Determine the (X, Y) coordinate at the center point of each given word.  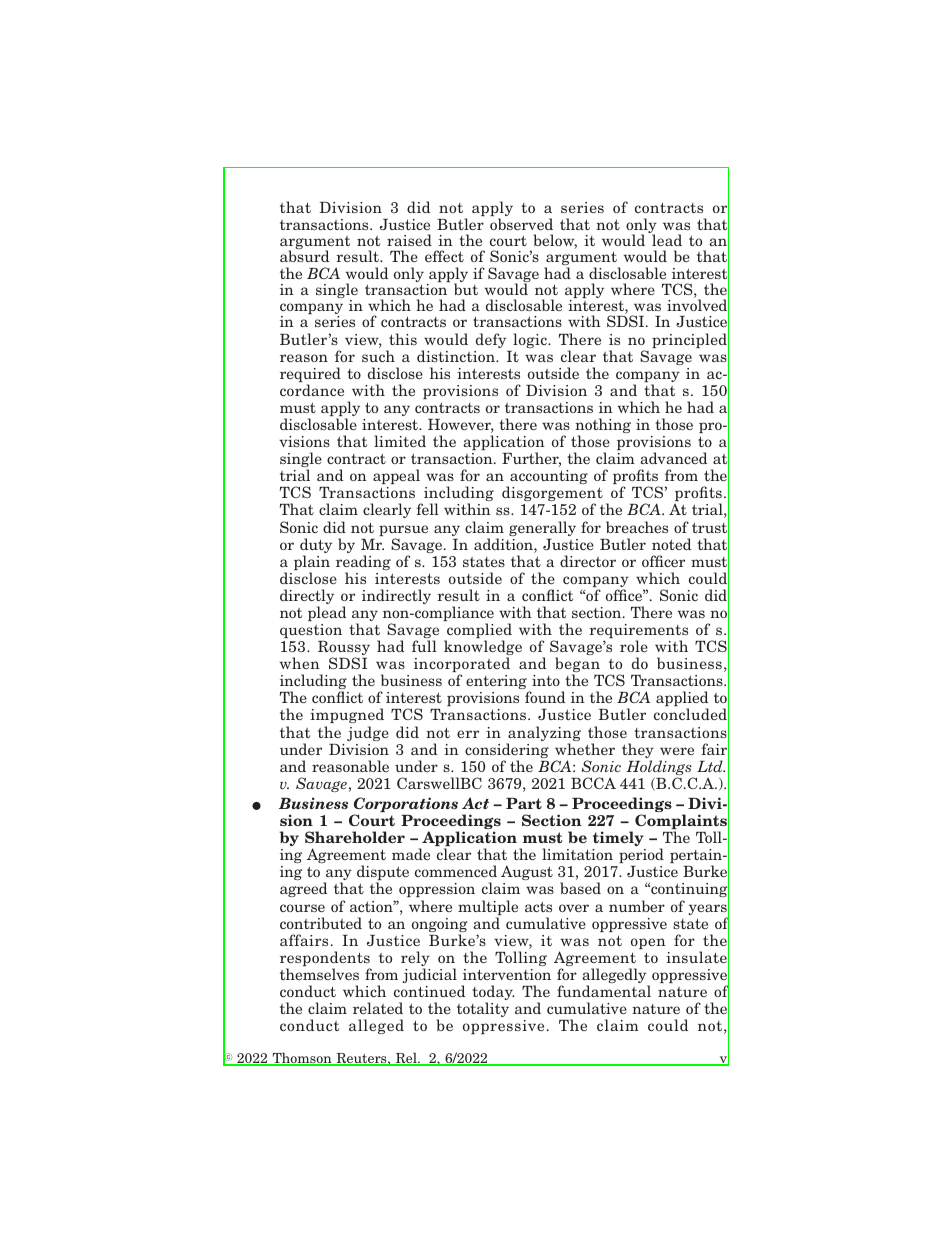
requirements (638, 632)
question (311, 631)
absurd (304, 256)
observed (521, 224)
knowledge (483, 649)
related (378, 1008)
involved (698, 306)
